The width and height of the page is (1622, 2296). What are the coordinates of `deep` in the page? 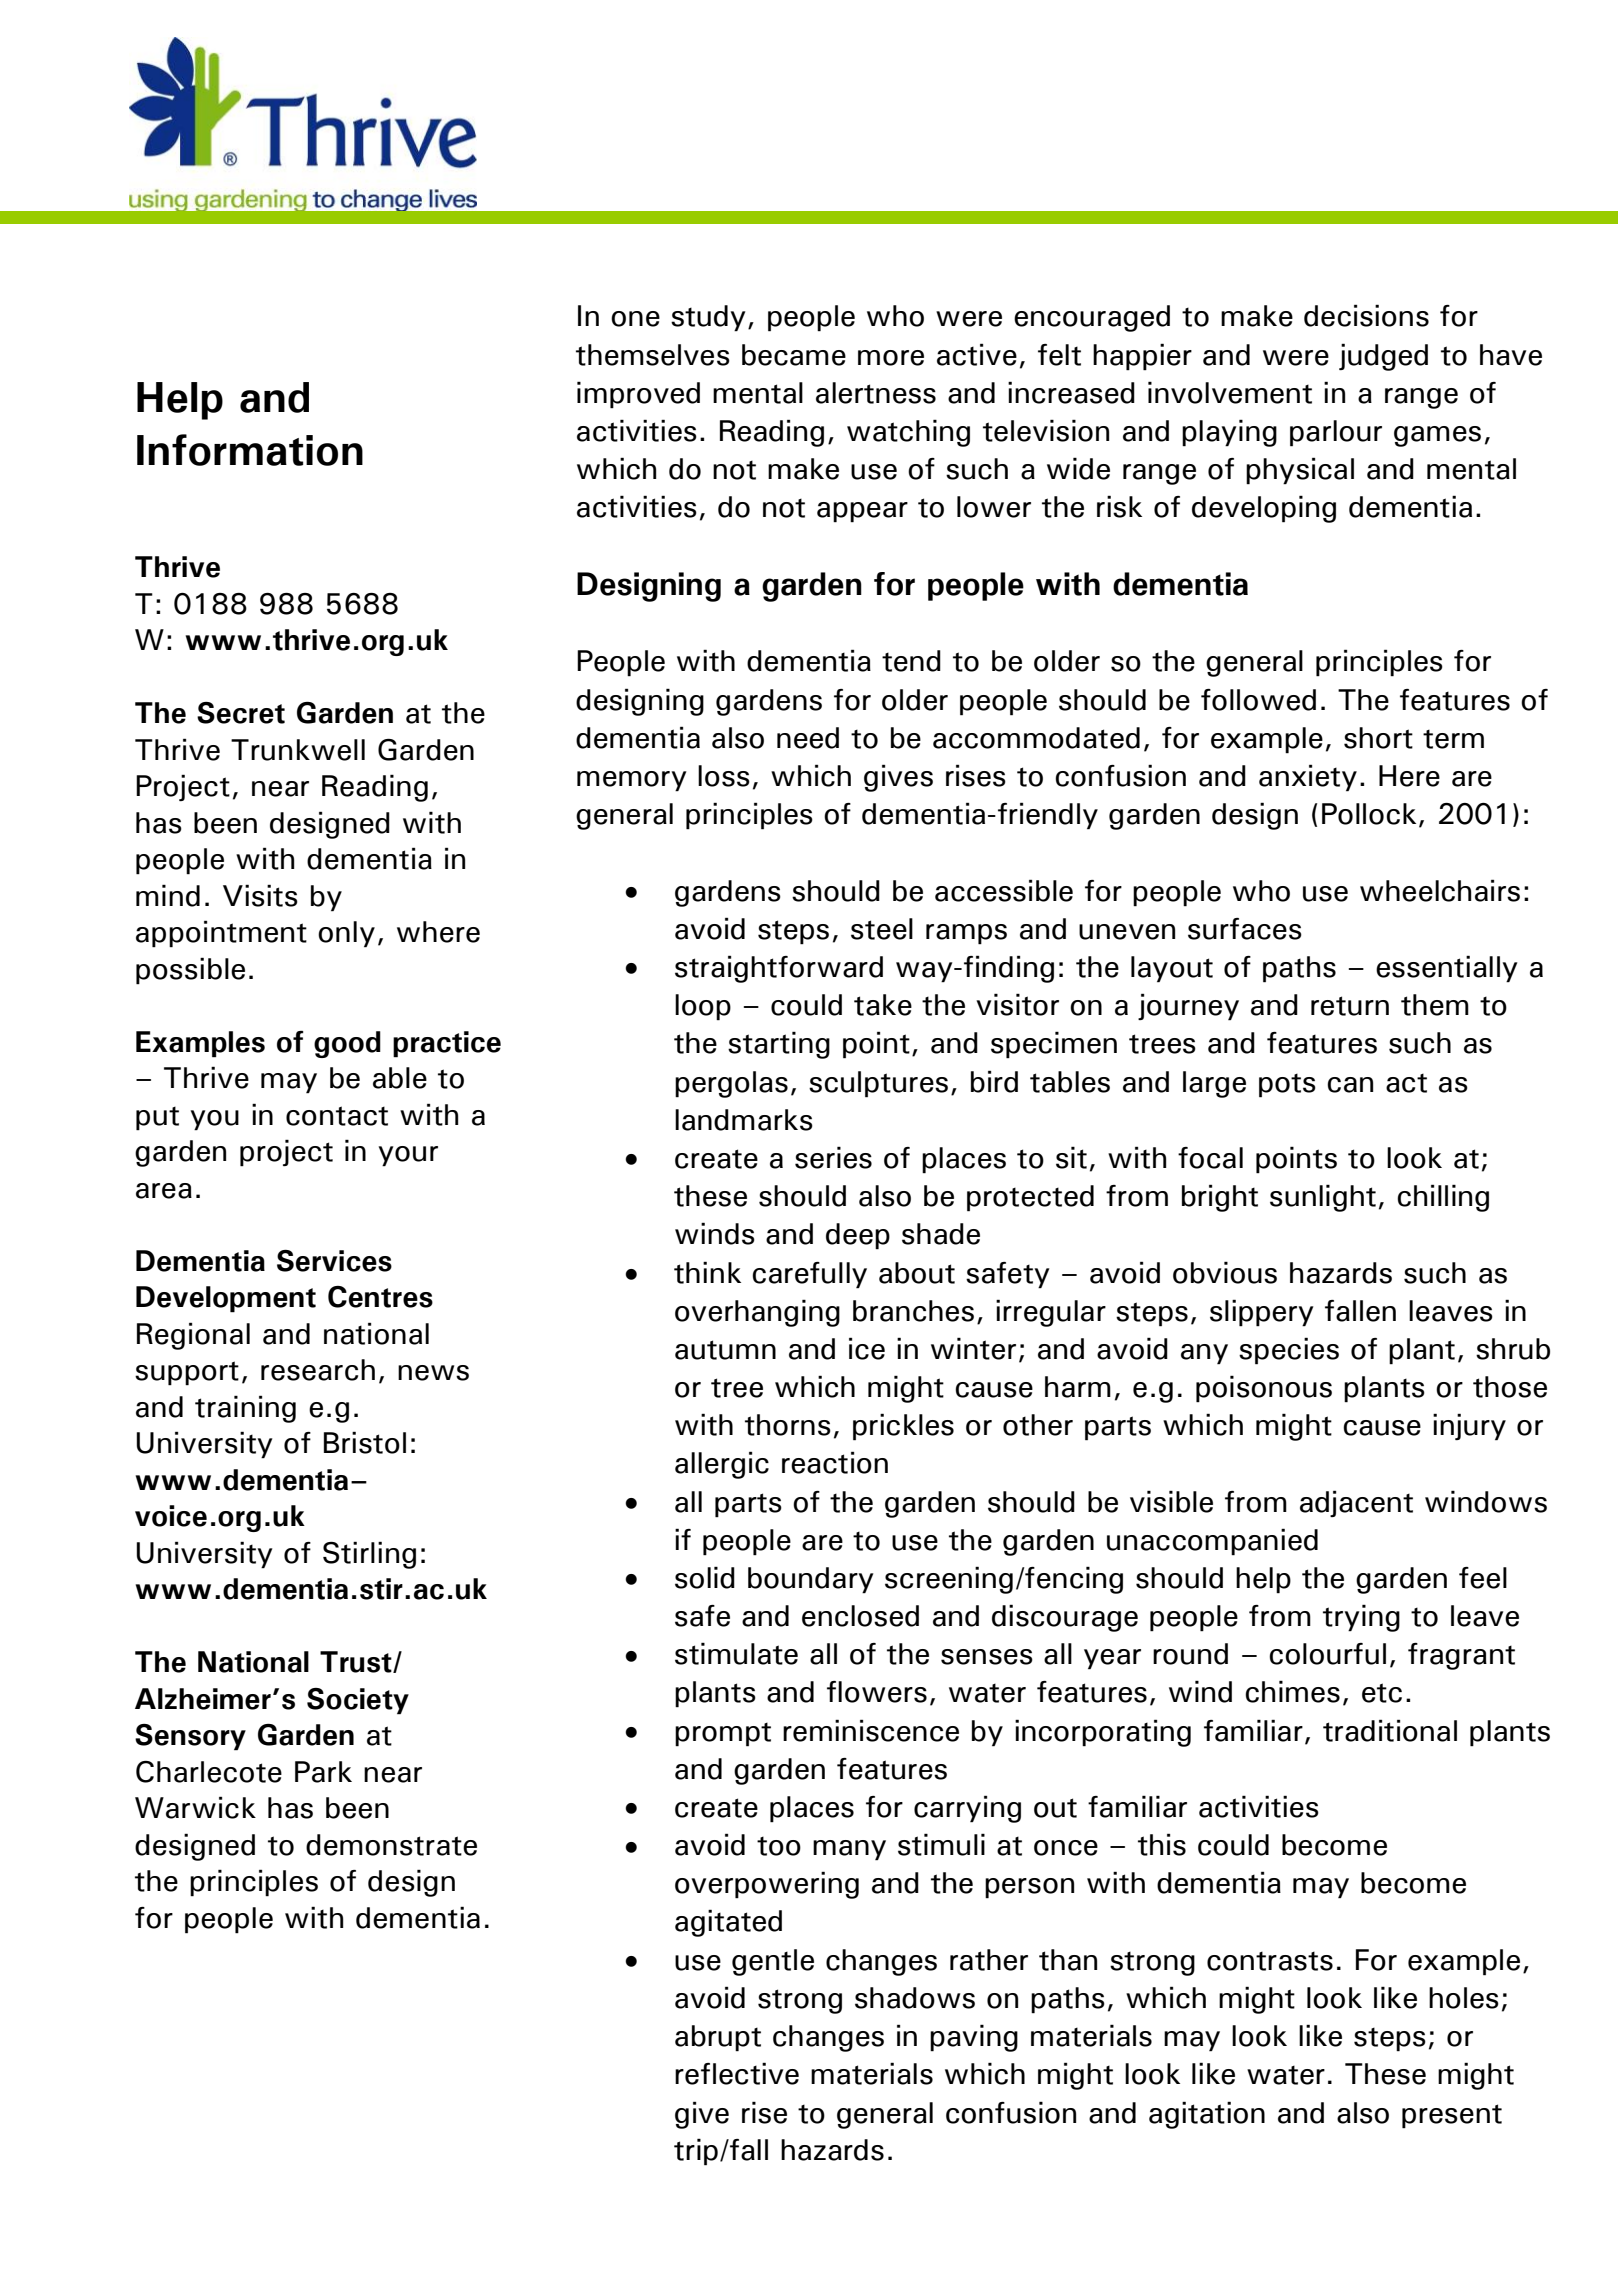 It's located at (858, 1236).
